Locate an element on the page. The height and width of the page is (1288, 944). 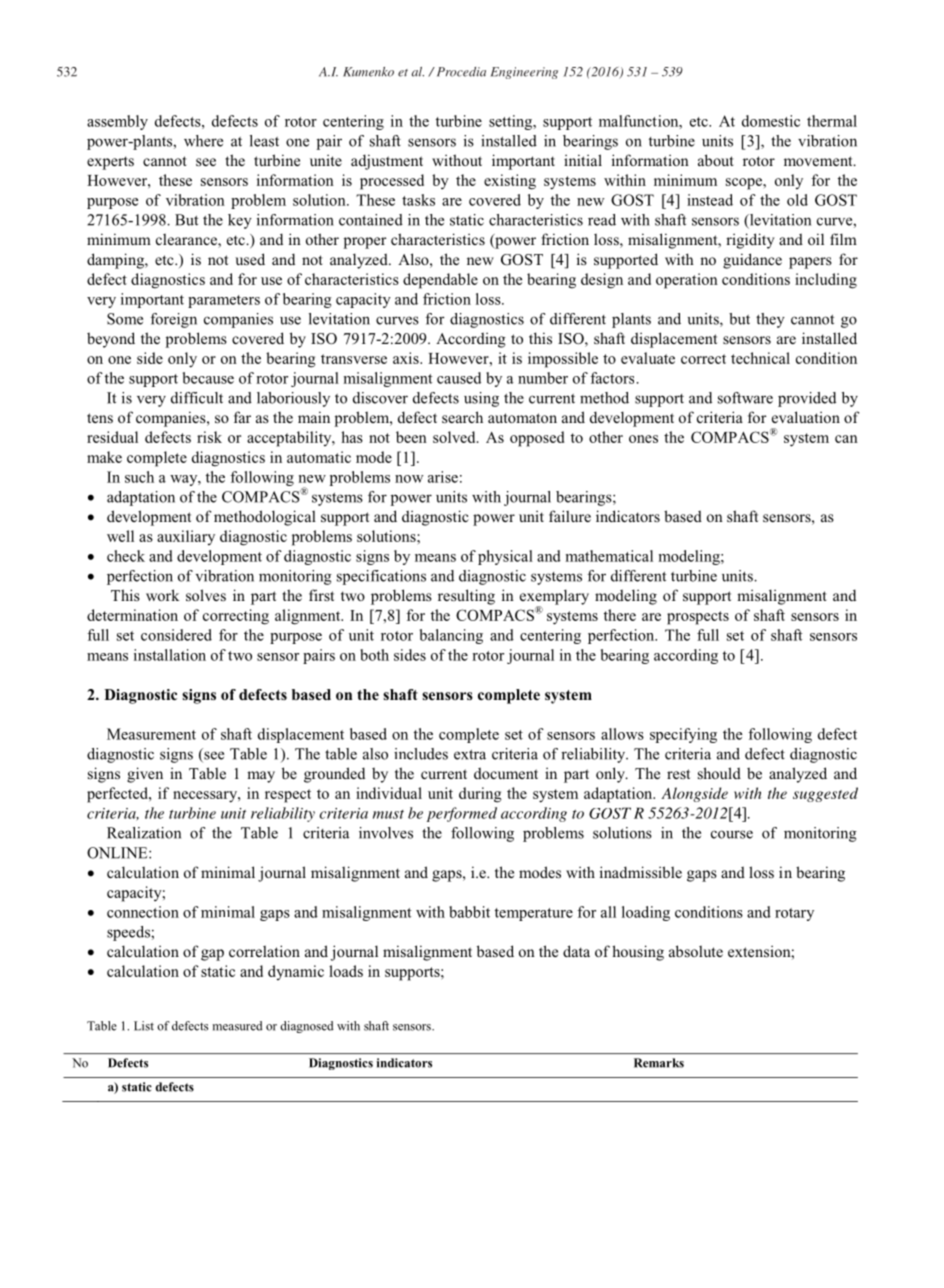
domestic is located at coordinates (771, 121).
